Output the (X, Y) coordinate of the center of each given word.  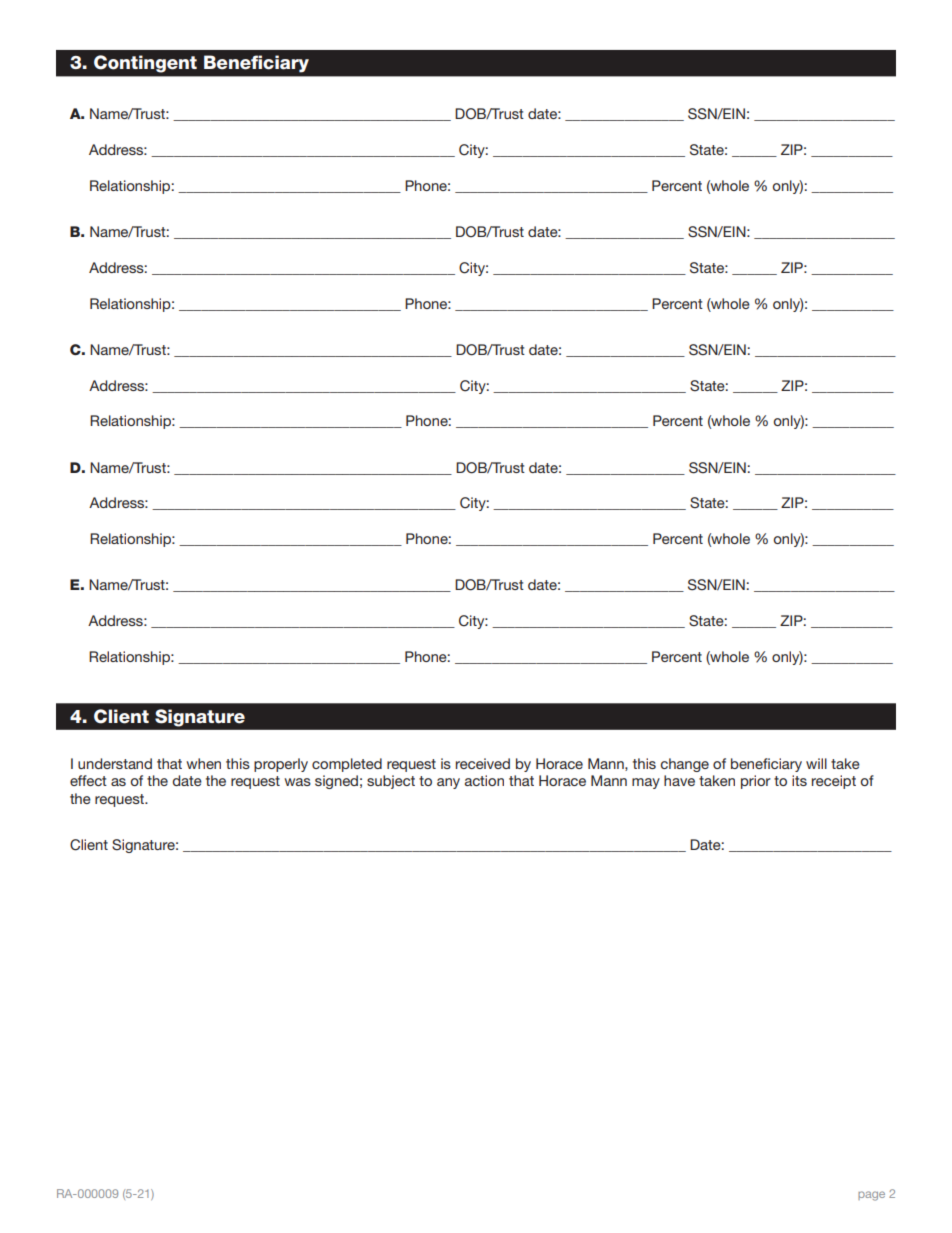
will (816, 763)
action (484, 780)
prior (756, 782)
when (203, 763)
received (483, 763)
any (448, 783)
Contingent (145, 64)
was (297, 782)
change (684, 765)
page (871, 1196)
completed (347, 765)
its (799, 780)
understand (115, 763)
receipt (834, 782)
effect (88, 780)
